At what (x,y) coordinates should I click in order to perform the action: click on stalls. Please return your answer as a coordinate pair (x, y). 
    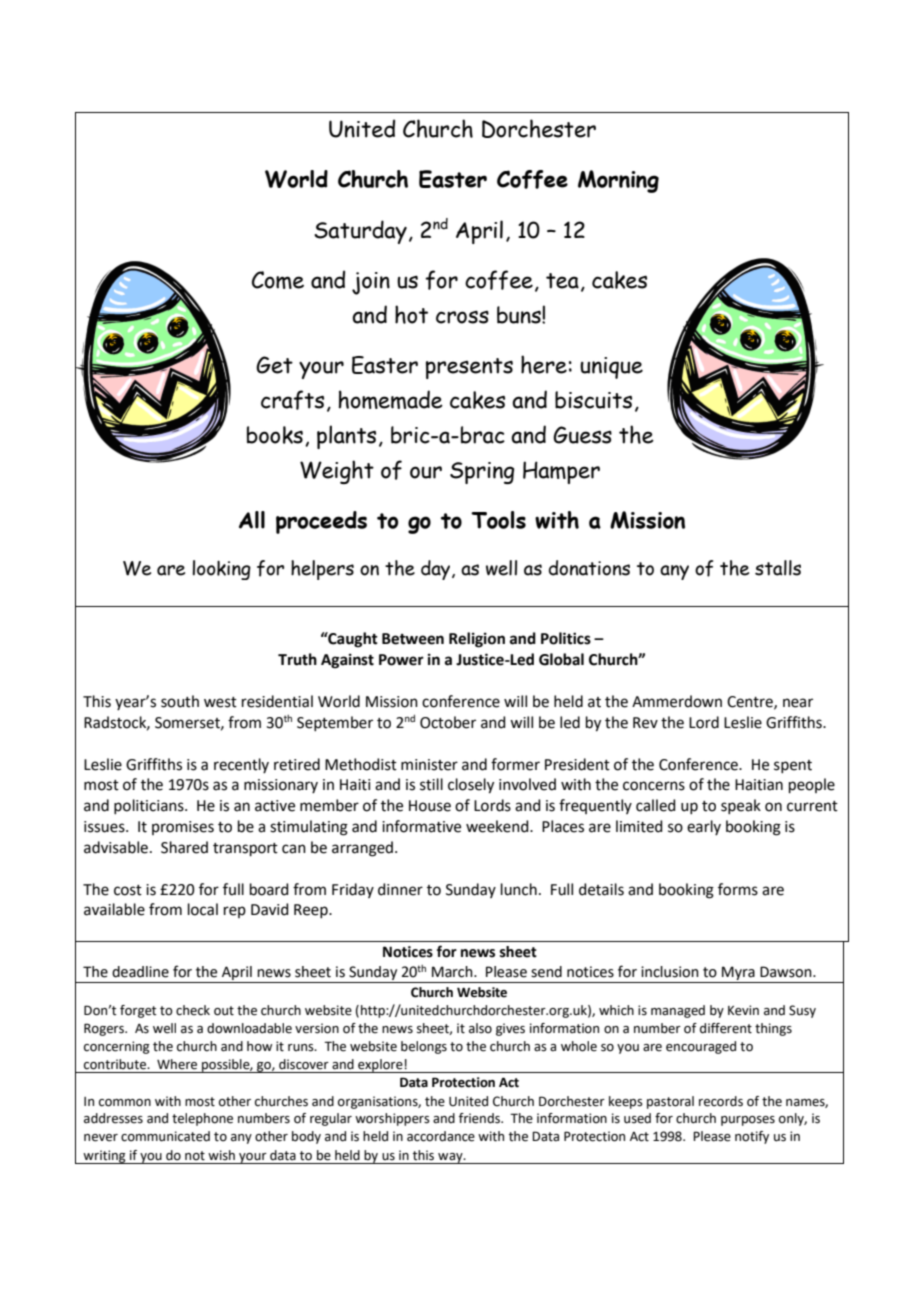
    Looking at the image, I should click on (778, 568).
